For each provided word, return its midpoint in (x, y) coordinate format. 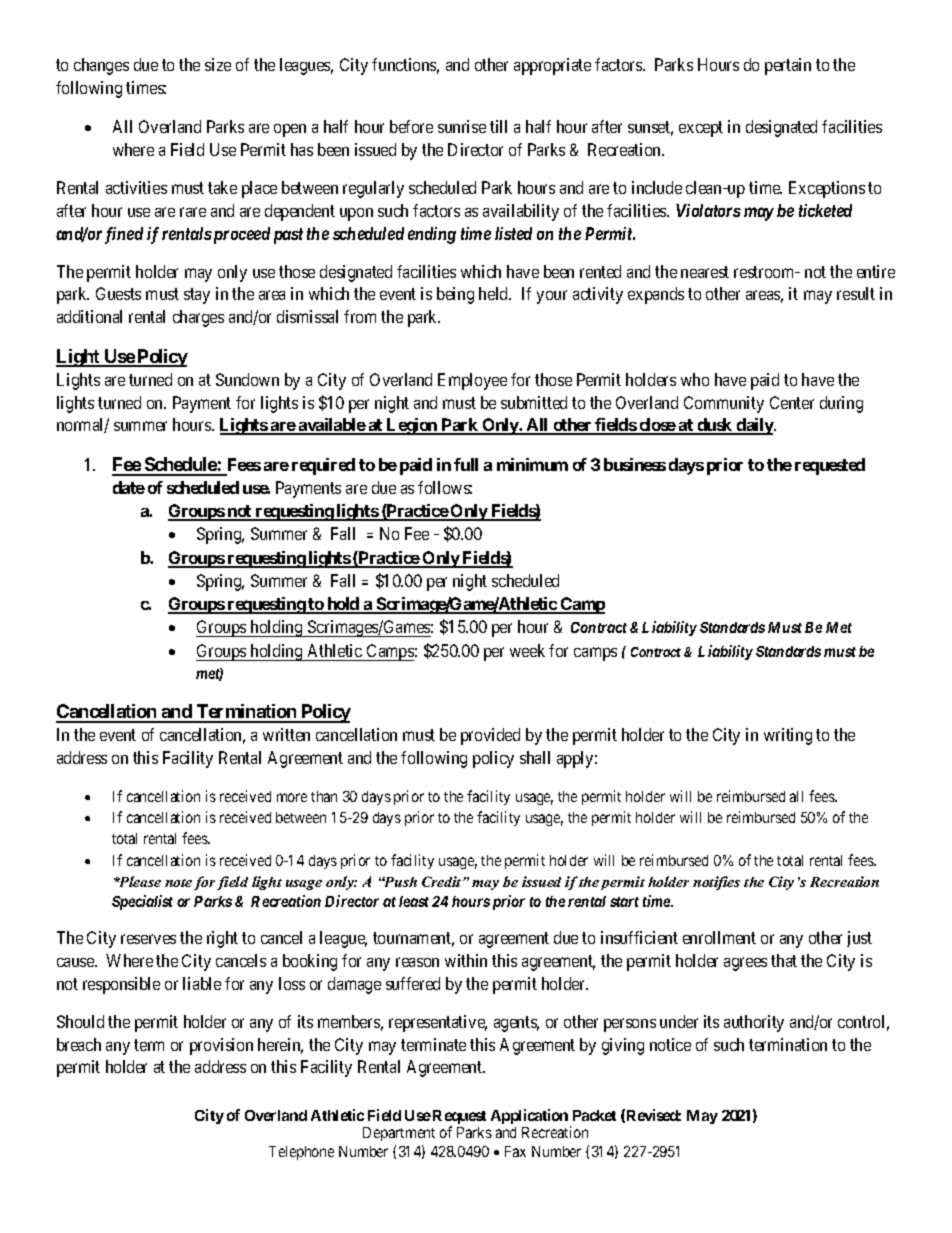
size (218, 64)
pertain (788, 66)
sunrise (462, 126)
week (527, 650)
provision (221, 1046)
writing (788, 736)
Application (529, 1116)
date (129, 487)
